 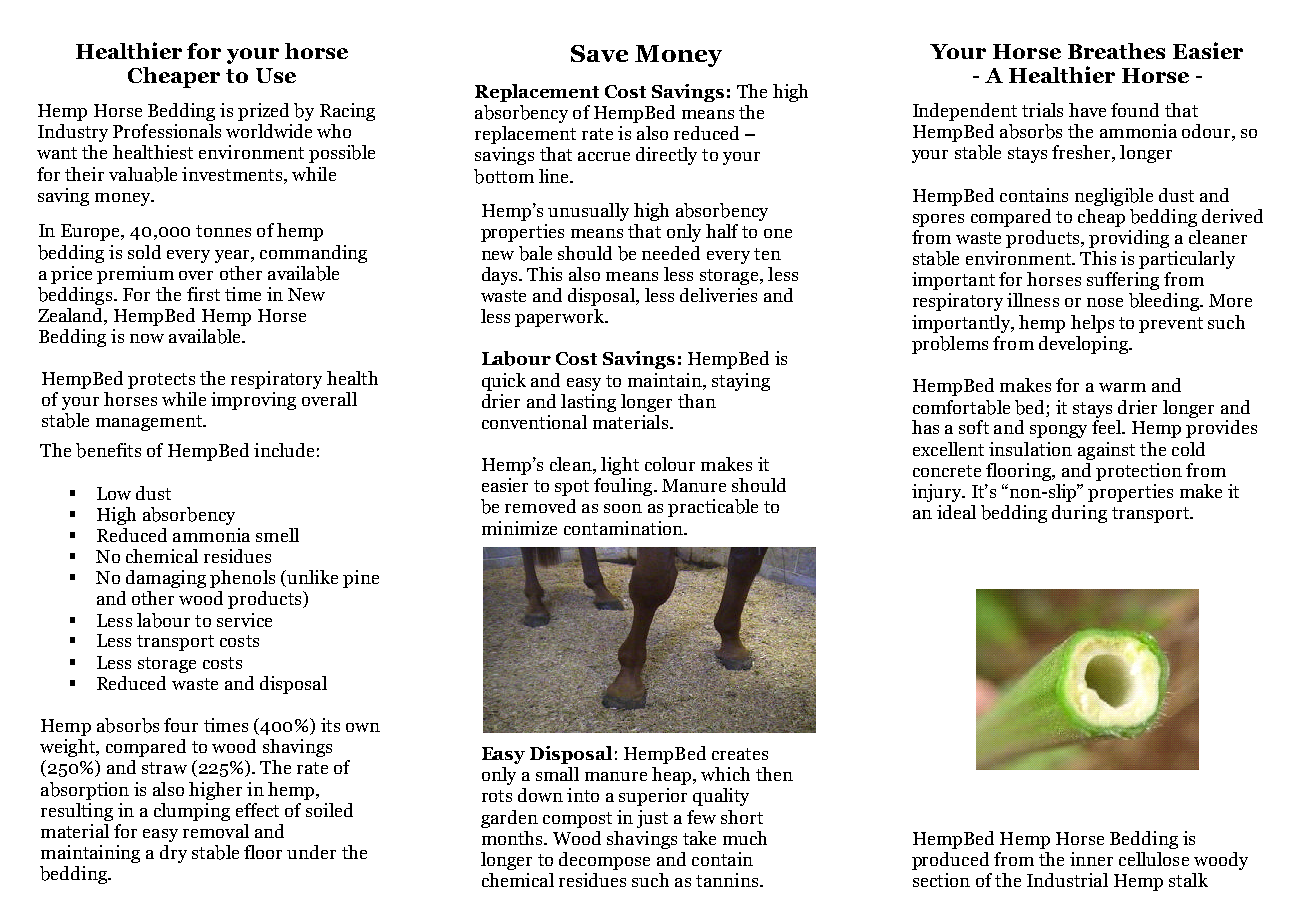 I want to click on Save, so click(x=599, y=53).
